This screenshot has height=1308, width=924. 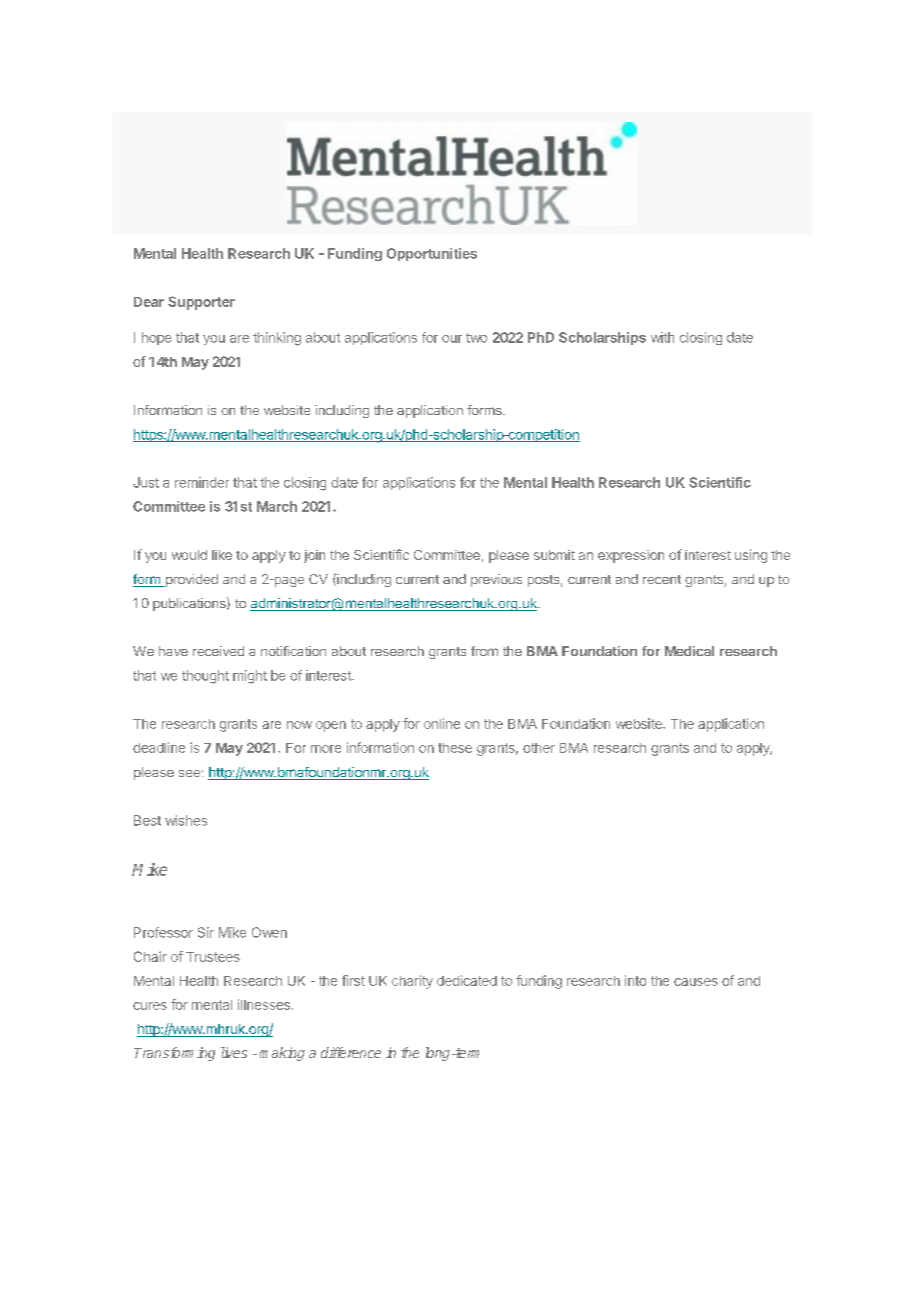 What do you see at coordinates (234, 1052) in the screenshot?
I see `lives` at bounding box center [234, 1052].
